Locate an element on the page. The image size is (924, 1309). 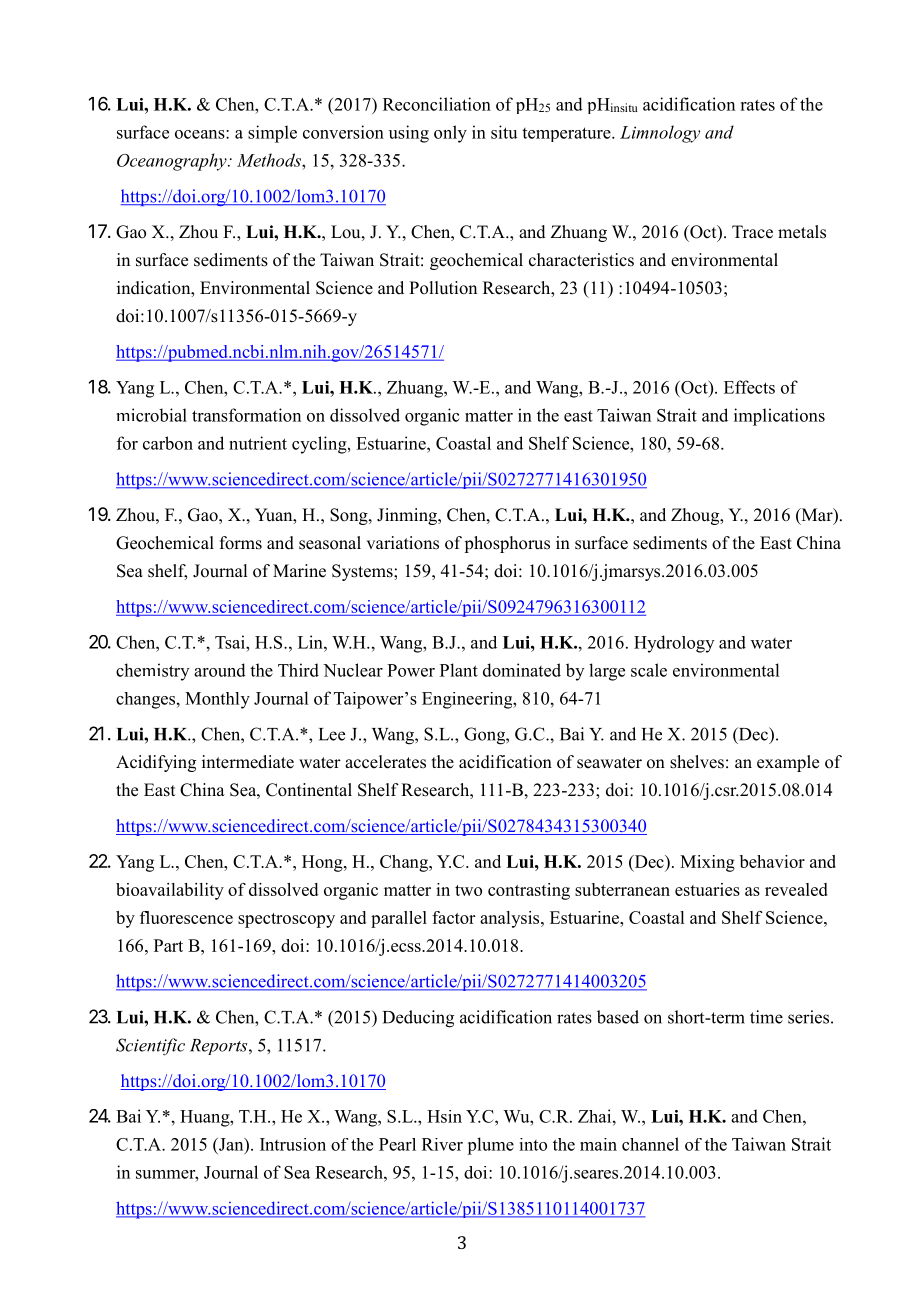
Trace is located at coordinates (752, 232).
